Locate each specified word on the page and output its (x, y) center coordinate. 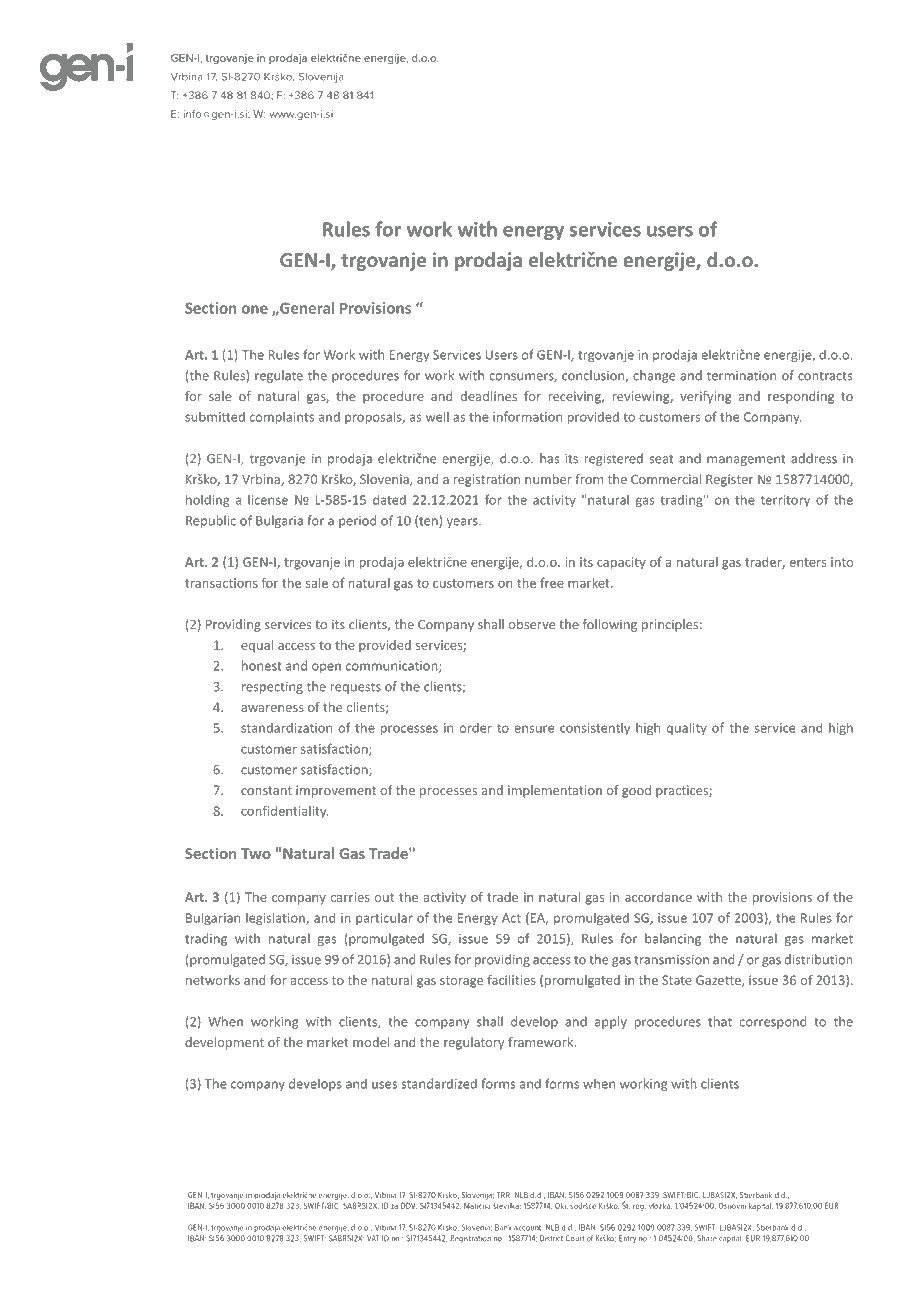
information (527, 416)
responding (801, 397)
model (371, 1042)
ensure (534, 729)
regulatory (474, 1043)
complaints (282, 417)
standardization (286, 728)
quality (687, 728)
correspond (773, 1022)
